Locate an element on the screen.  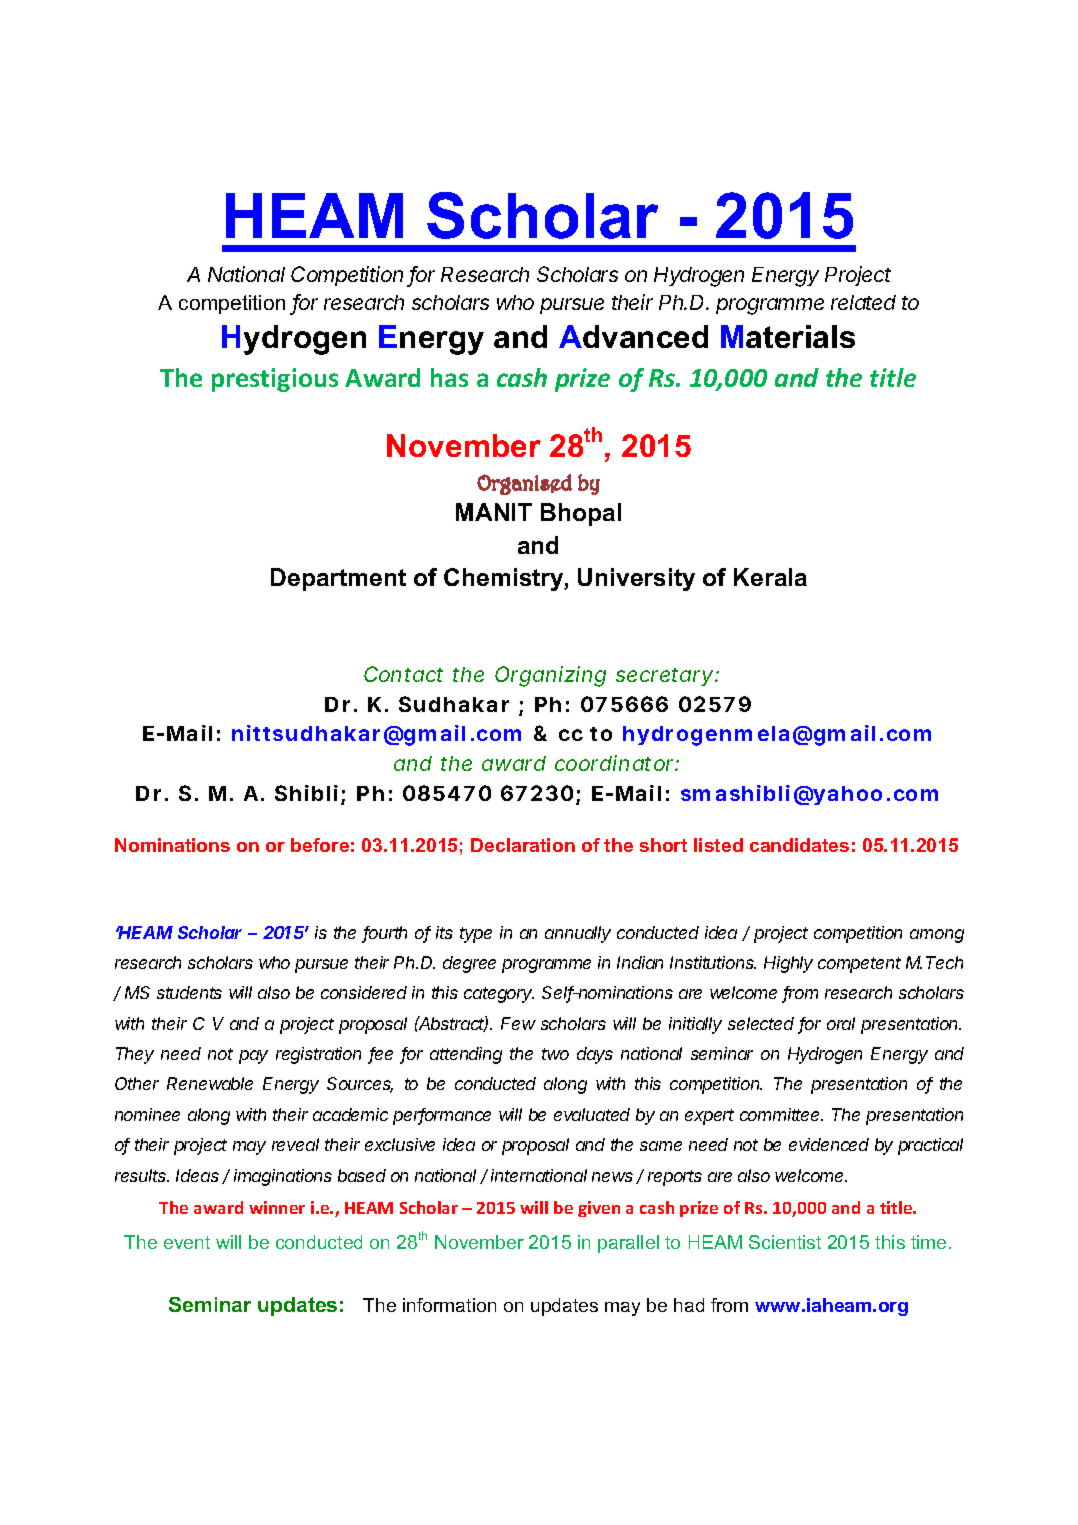
Scientist is located at coordinates (785, 1242).
